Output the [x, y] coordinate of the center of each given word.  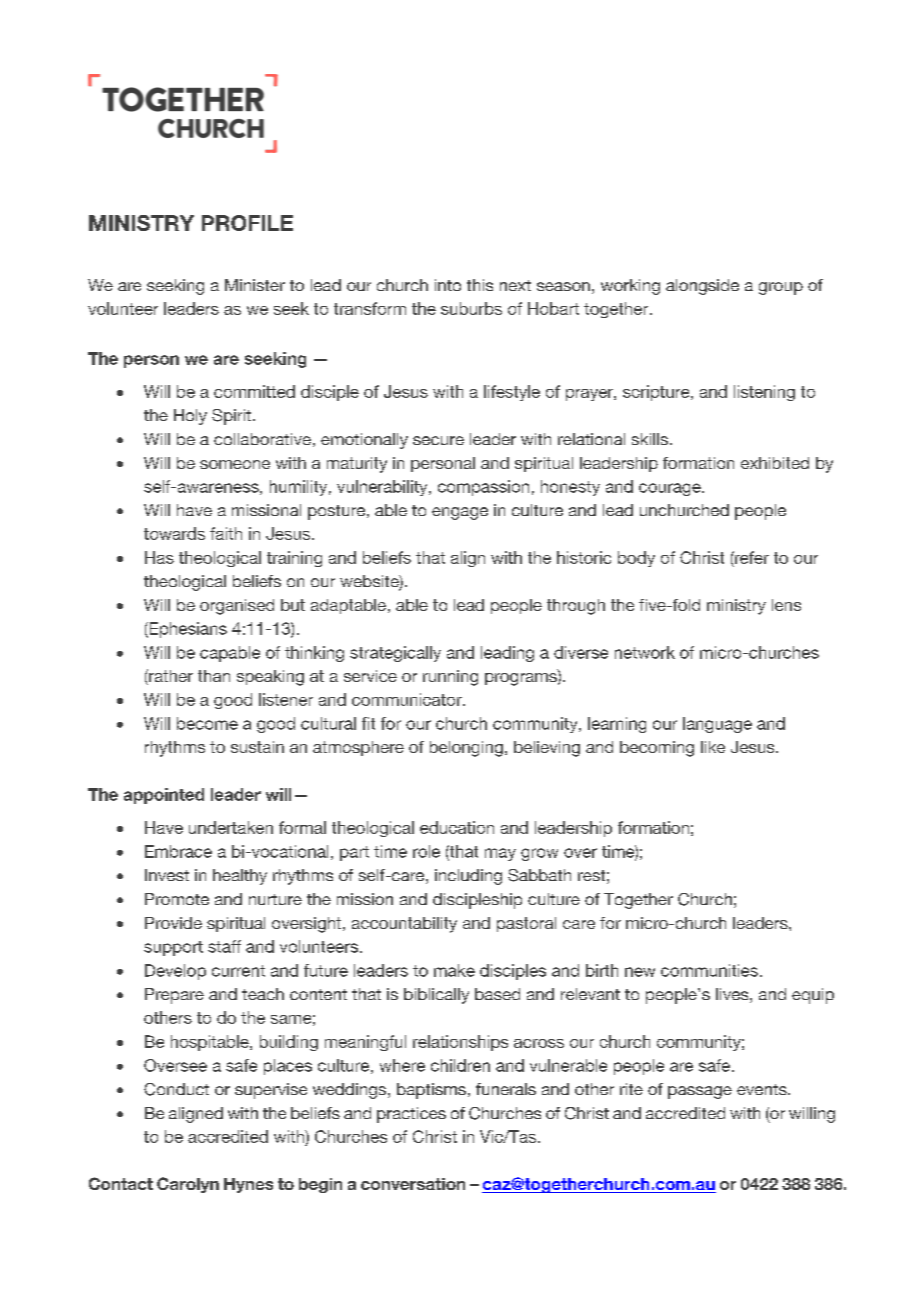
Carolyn [188, 1185]
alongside [702, 287]
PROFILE [247, 223]
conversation [413, 1184]
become [207, 723]
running [450, 678]
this [480, 285]
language [717, 725]
